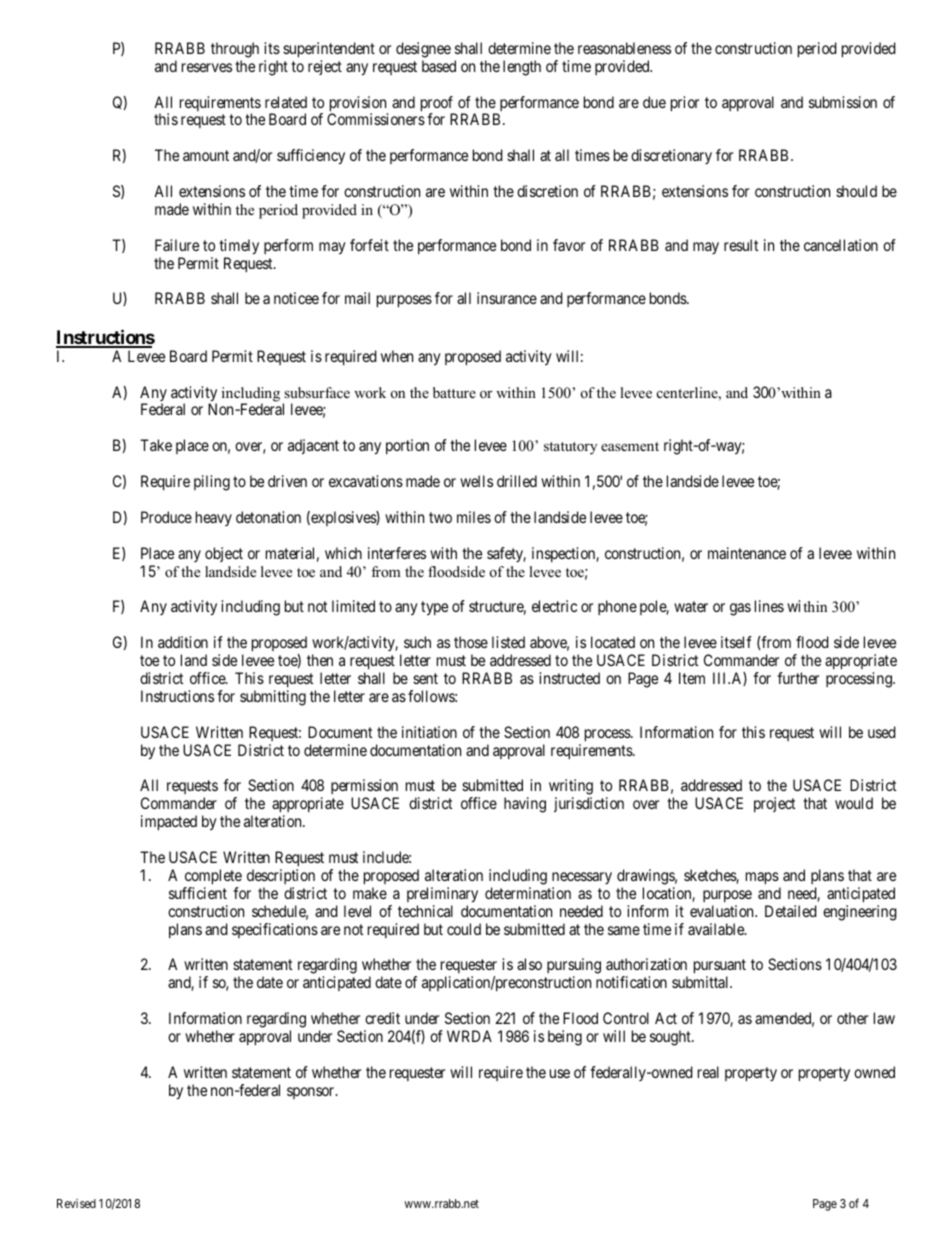  I want to click on Detailed, so click(791, 911).
